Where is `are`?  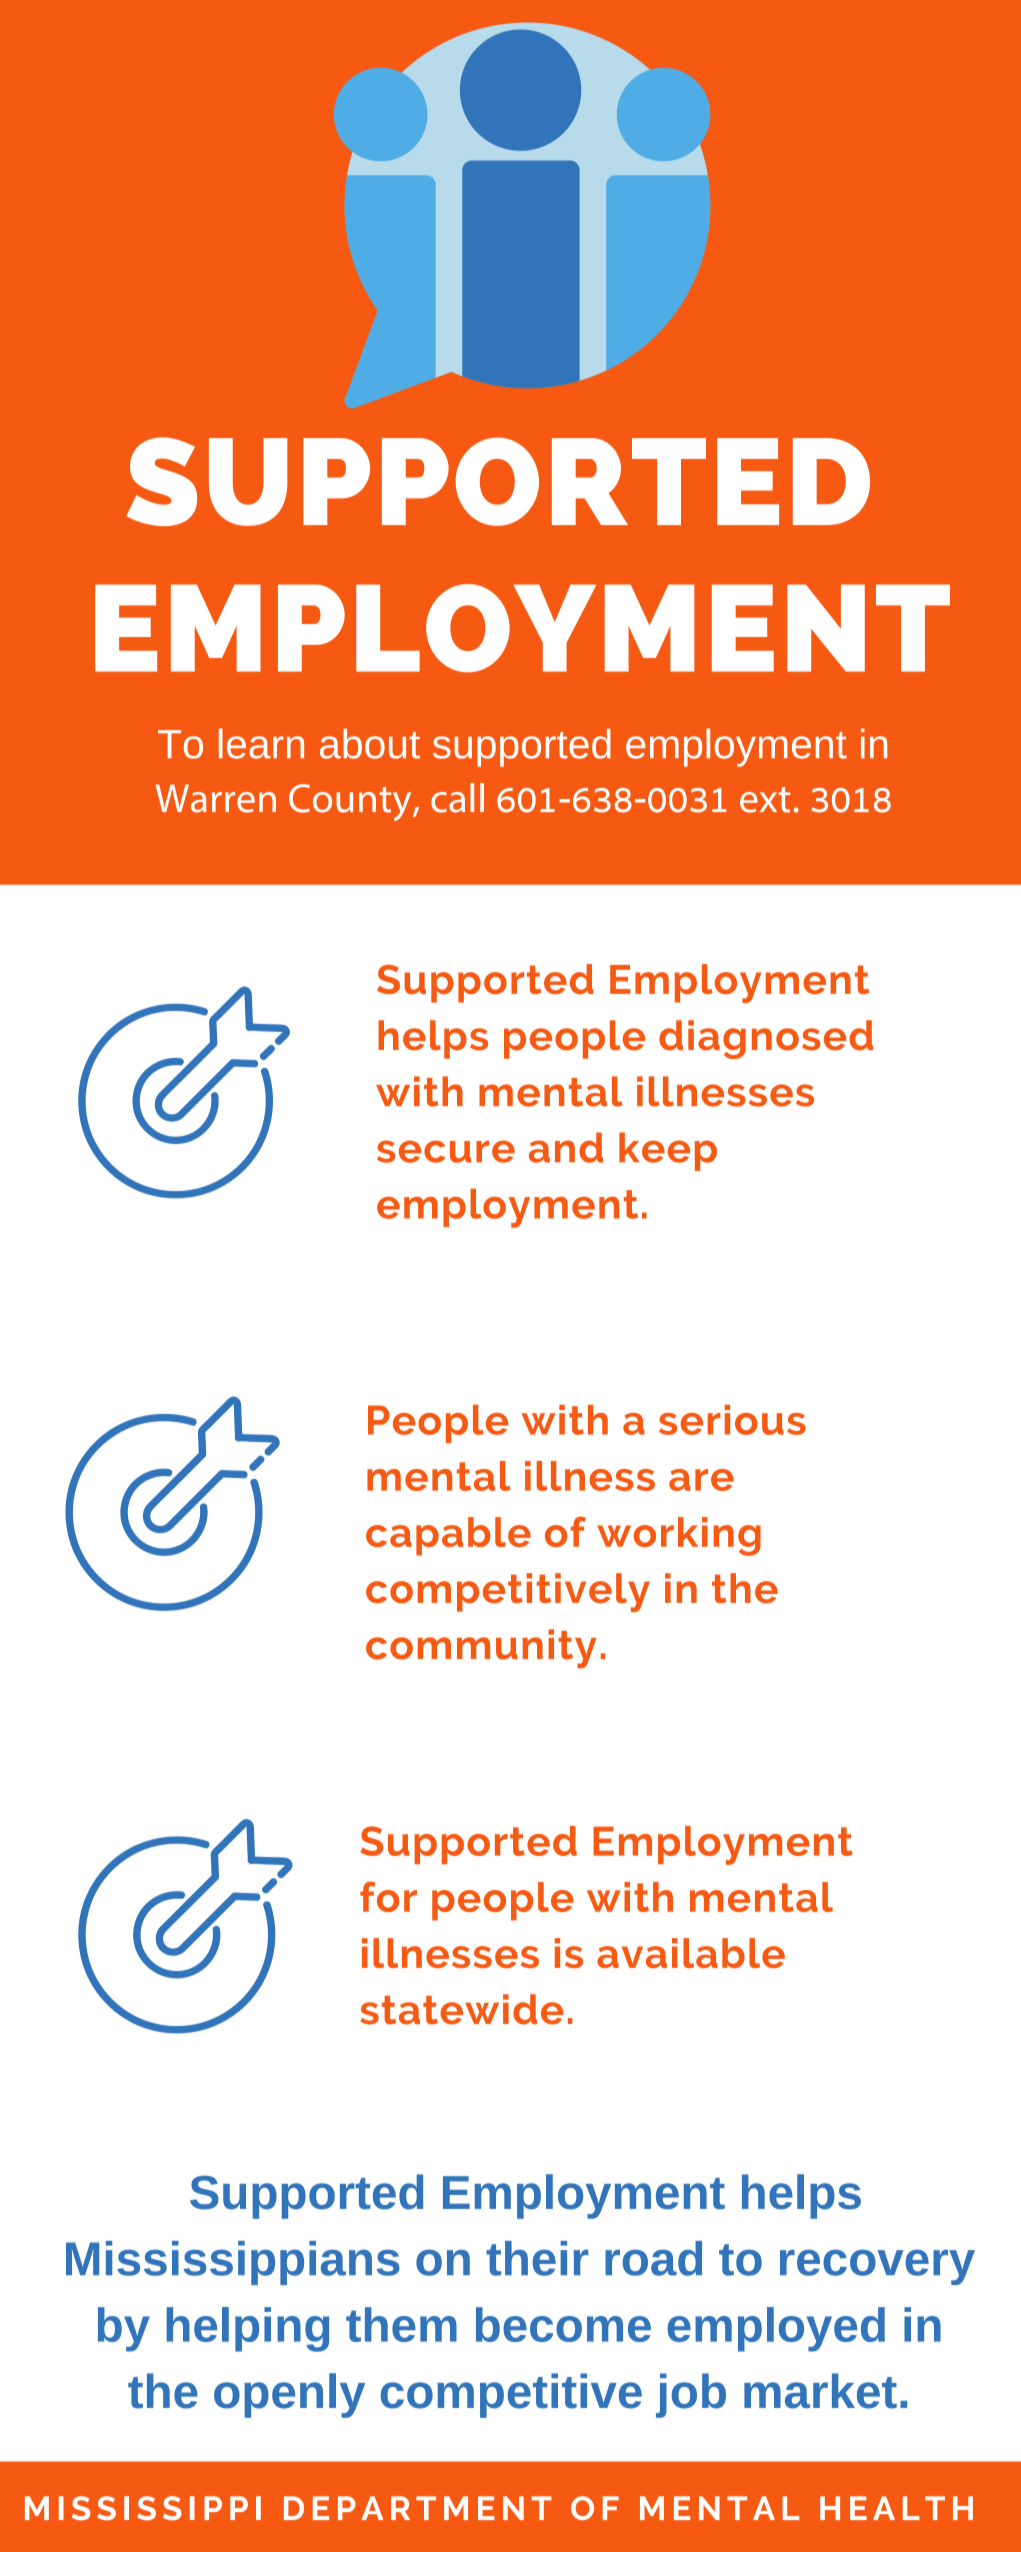
are is located at coordinates (701, 1480).
